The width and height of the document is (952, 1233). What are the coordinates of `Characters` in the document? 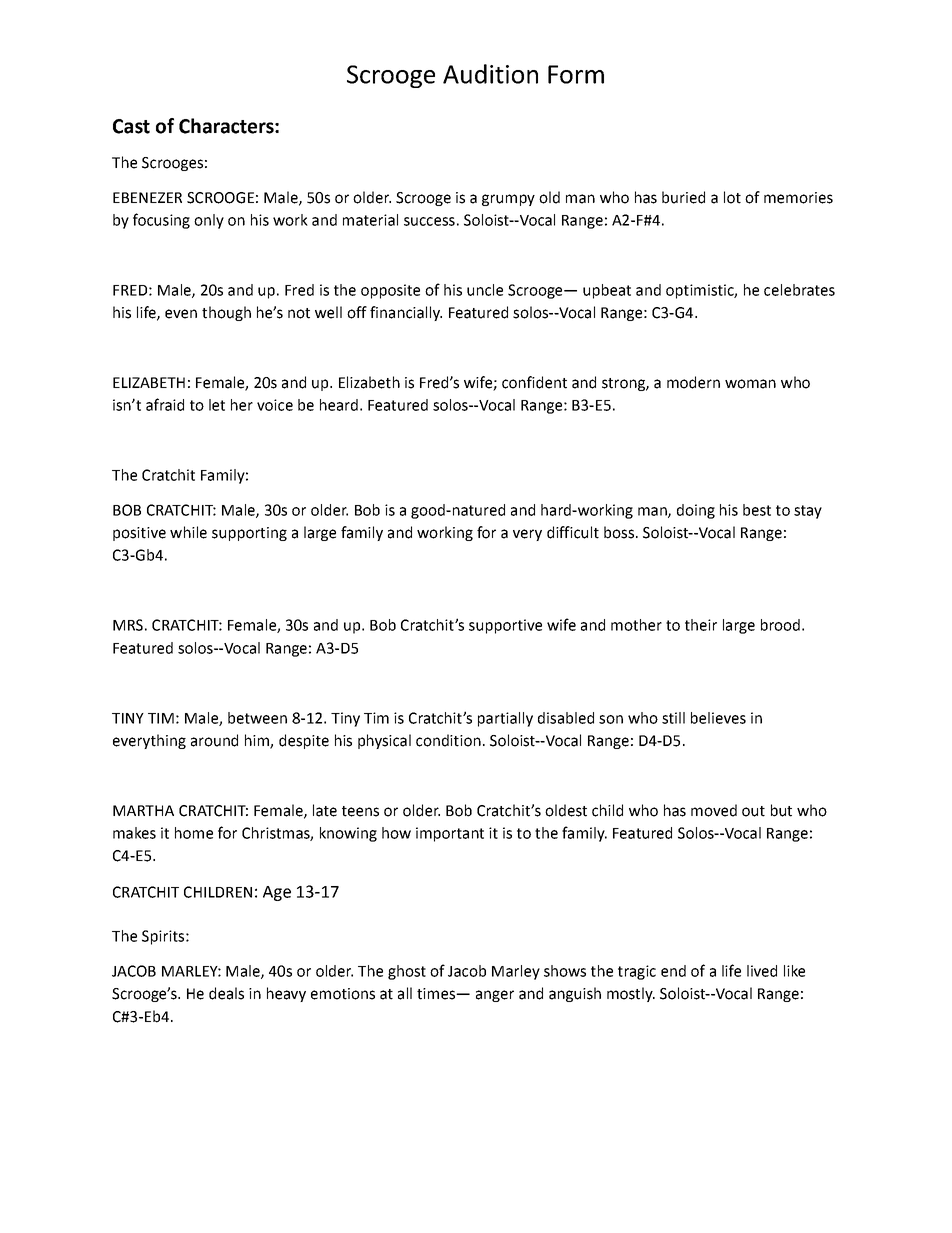 It's located at (227, 126).
